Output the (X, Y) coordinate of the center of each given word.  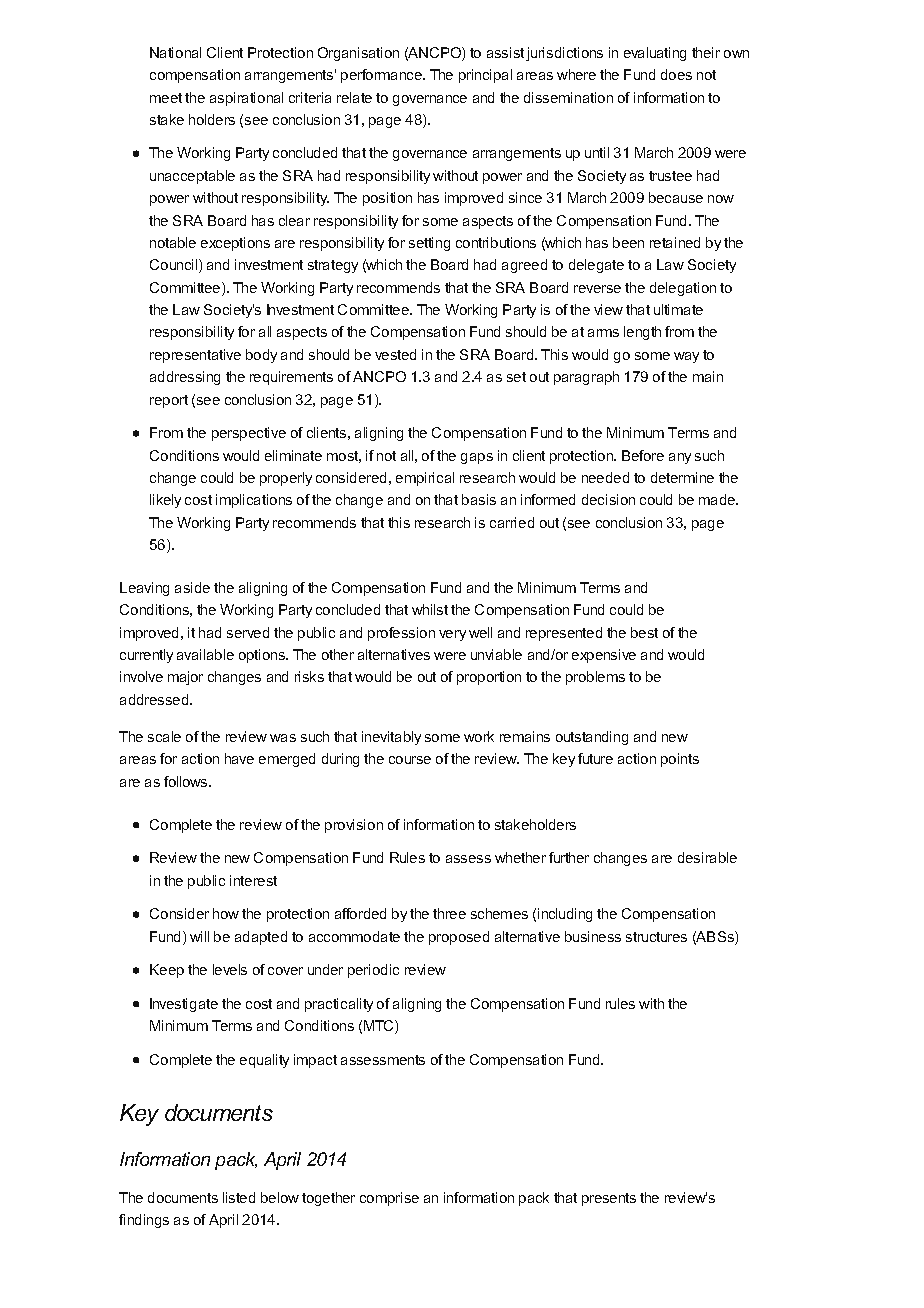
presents (609, 1199)
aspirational (246, 99)
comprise (389, 1199)
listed (239, 1197)
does (676, 74)
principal (485, 76)
